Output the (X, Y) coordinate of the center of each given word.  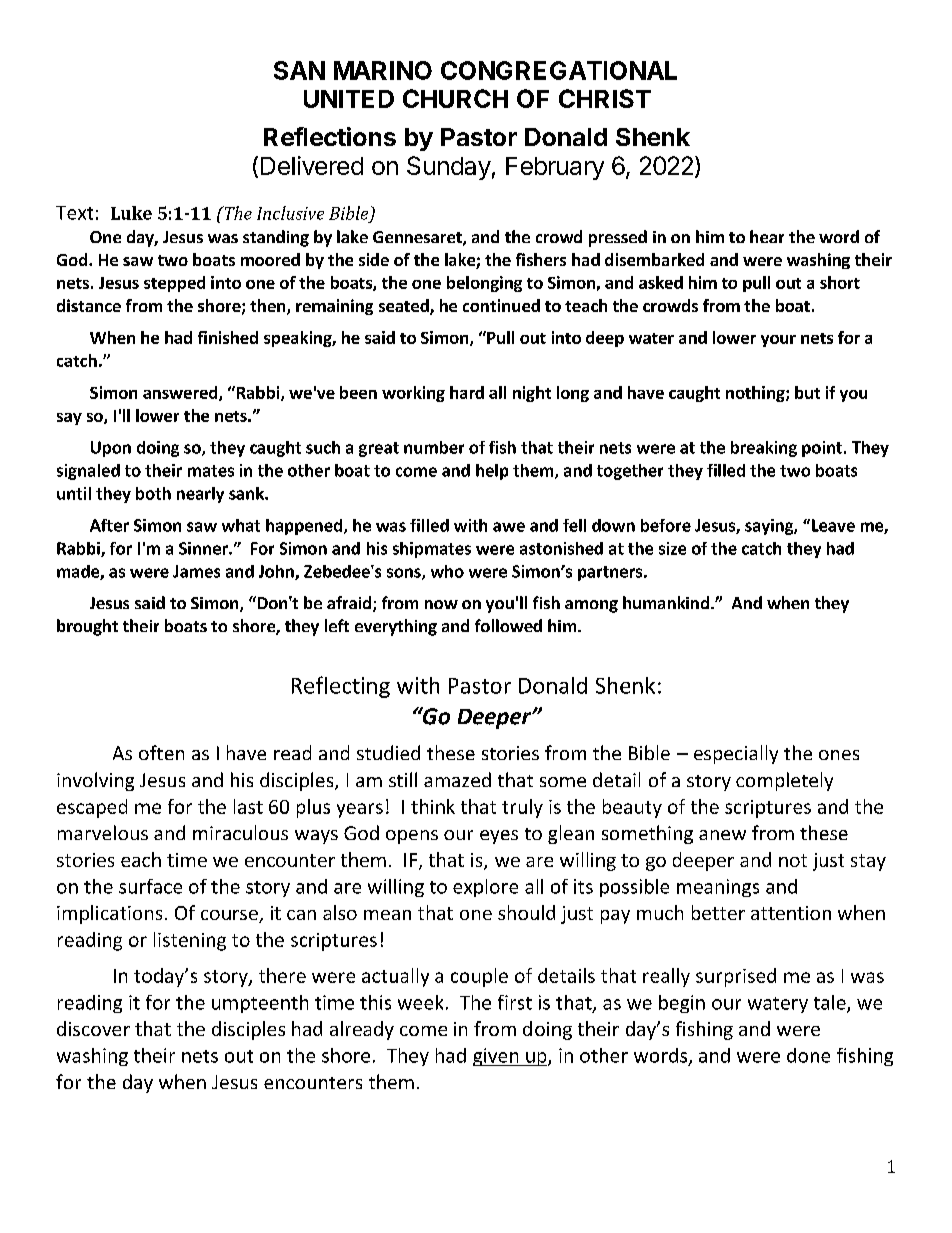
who (447, 571)
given (497, 1057)
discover (93, 1028)
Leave (832, 525)
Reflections (330, 136)
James (196, 571)
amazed (457, 779)
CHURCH (455, 98)
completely (784, 781)
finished (228, 337)
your (778, 341)
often (161, 752)
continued (501, 305)
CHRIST (605, 98)
